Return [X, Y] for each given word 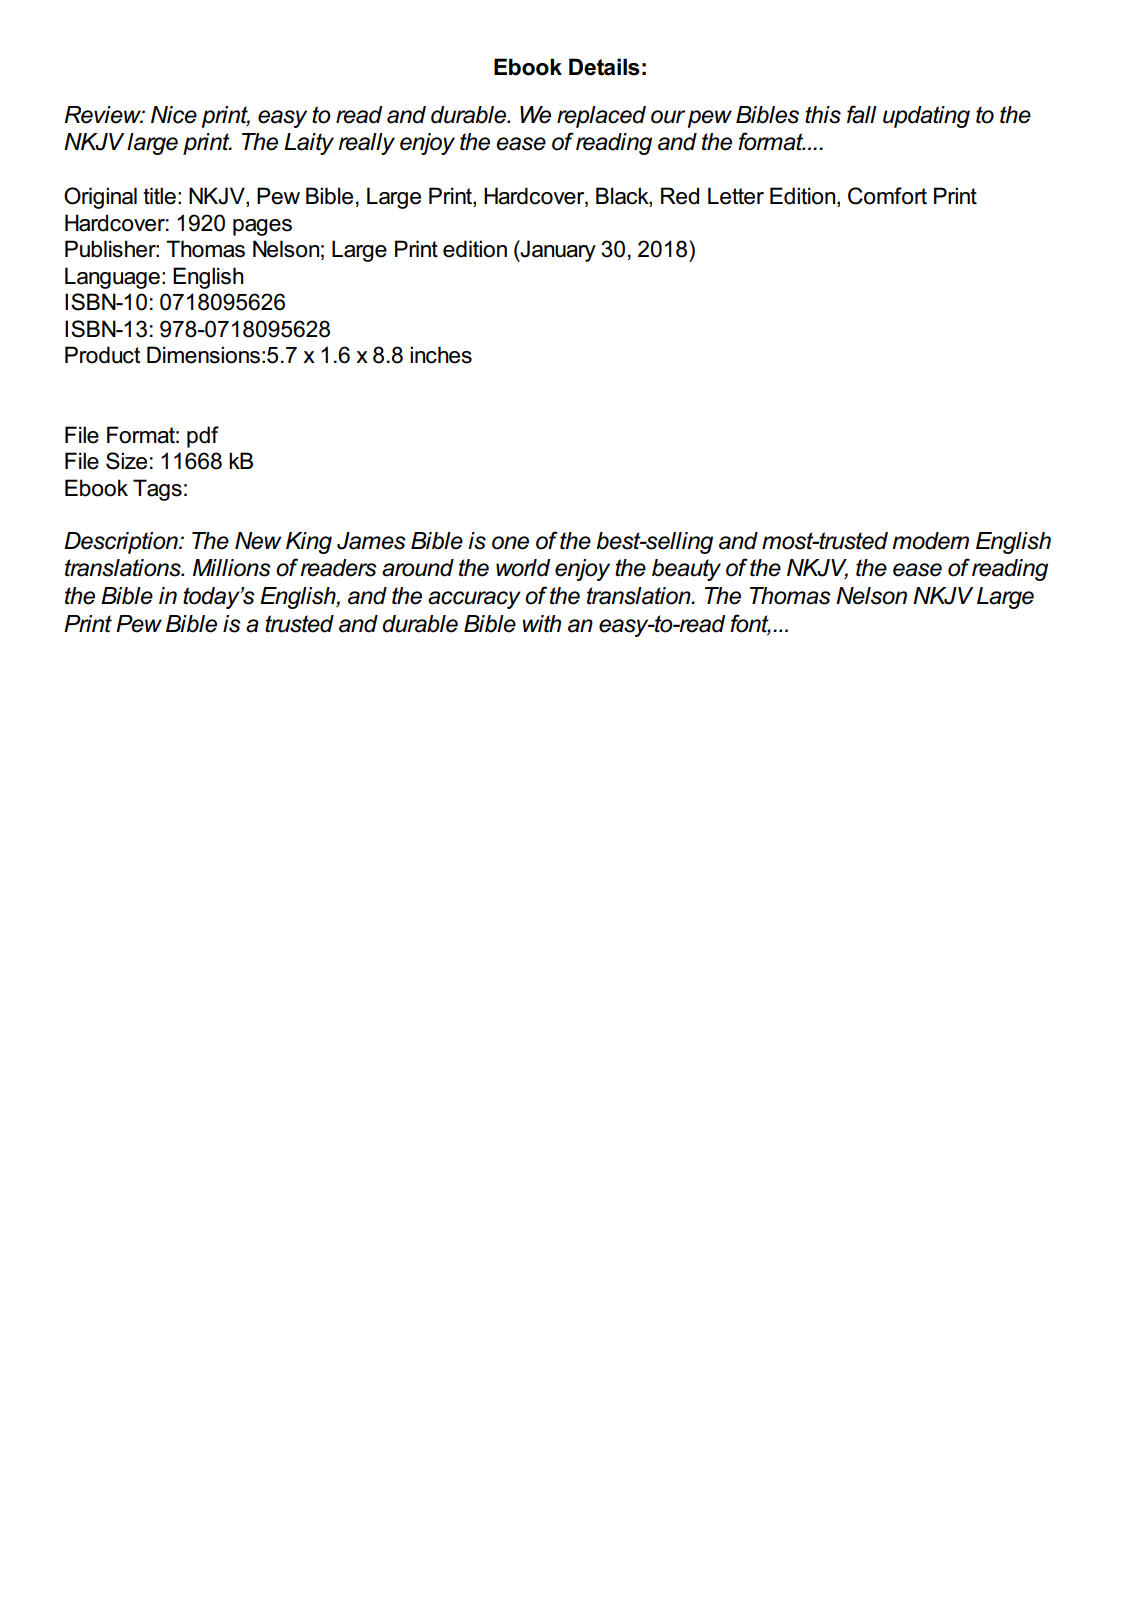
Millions [232, 568]
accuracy [474, 600]
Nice [174, 115]
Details [604, 67]
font [750, 624]
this [823, 115]
